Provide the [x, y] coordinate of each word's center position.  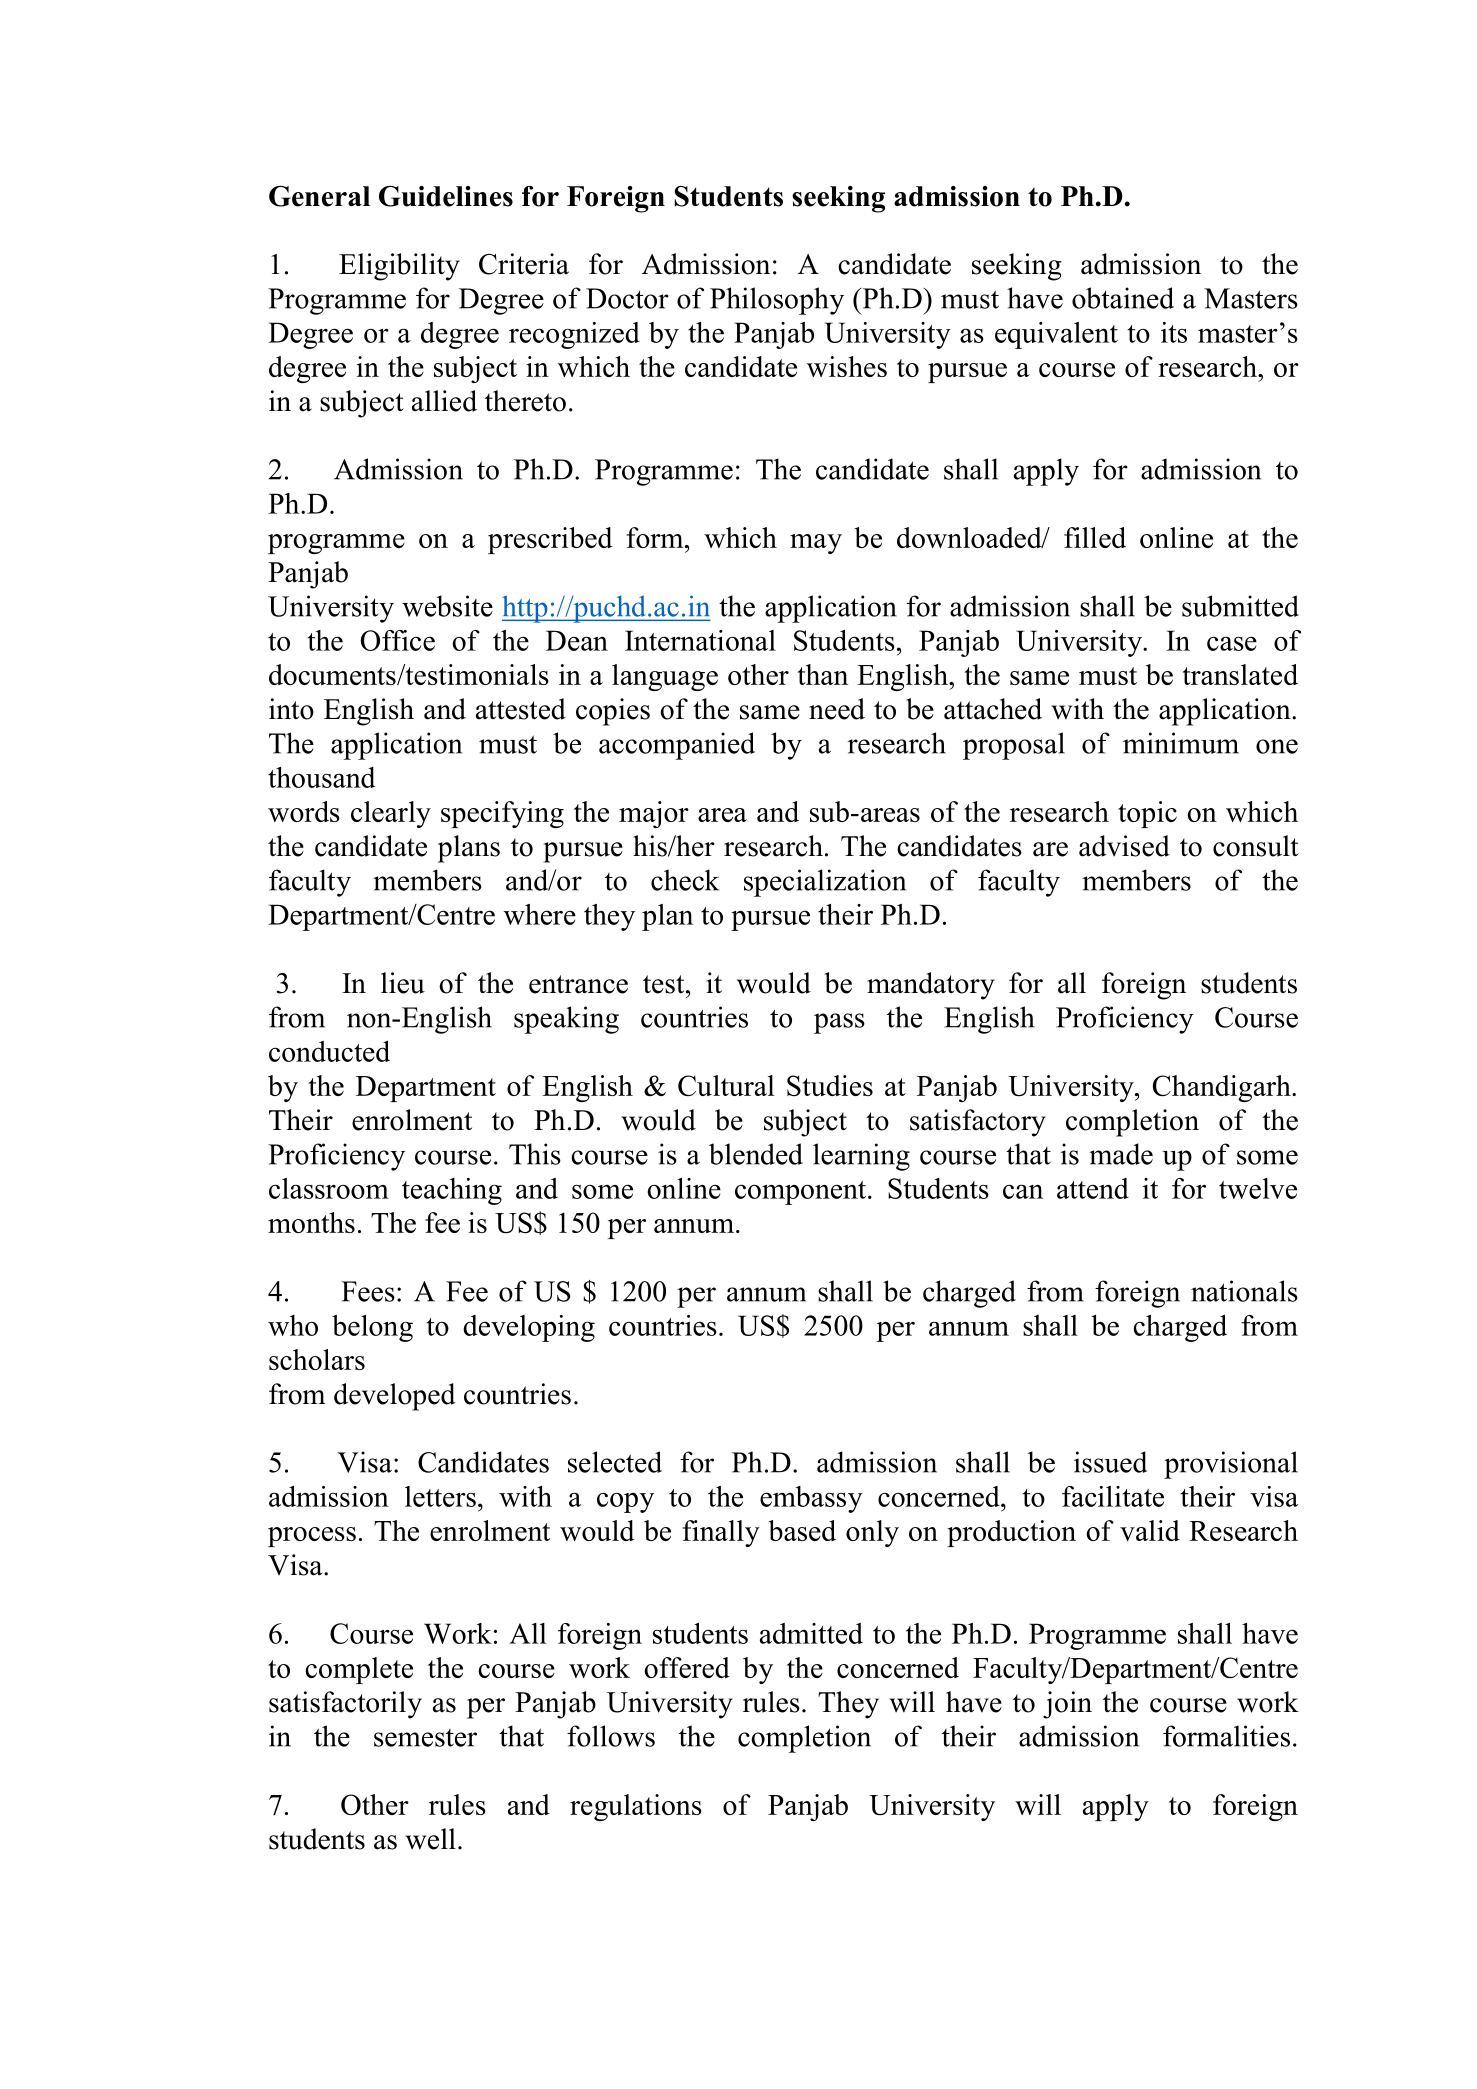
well [431, 1839]
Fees [368, 1291]
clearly [391, 814]
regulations [636, 1807]
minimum [1181, 743]
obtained [1123, 298]
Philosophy [777, 301]
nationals [1244, 1291]
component [800, 1193]
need [837, 709]
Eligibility [399, 267]
